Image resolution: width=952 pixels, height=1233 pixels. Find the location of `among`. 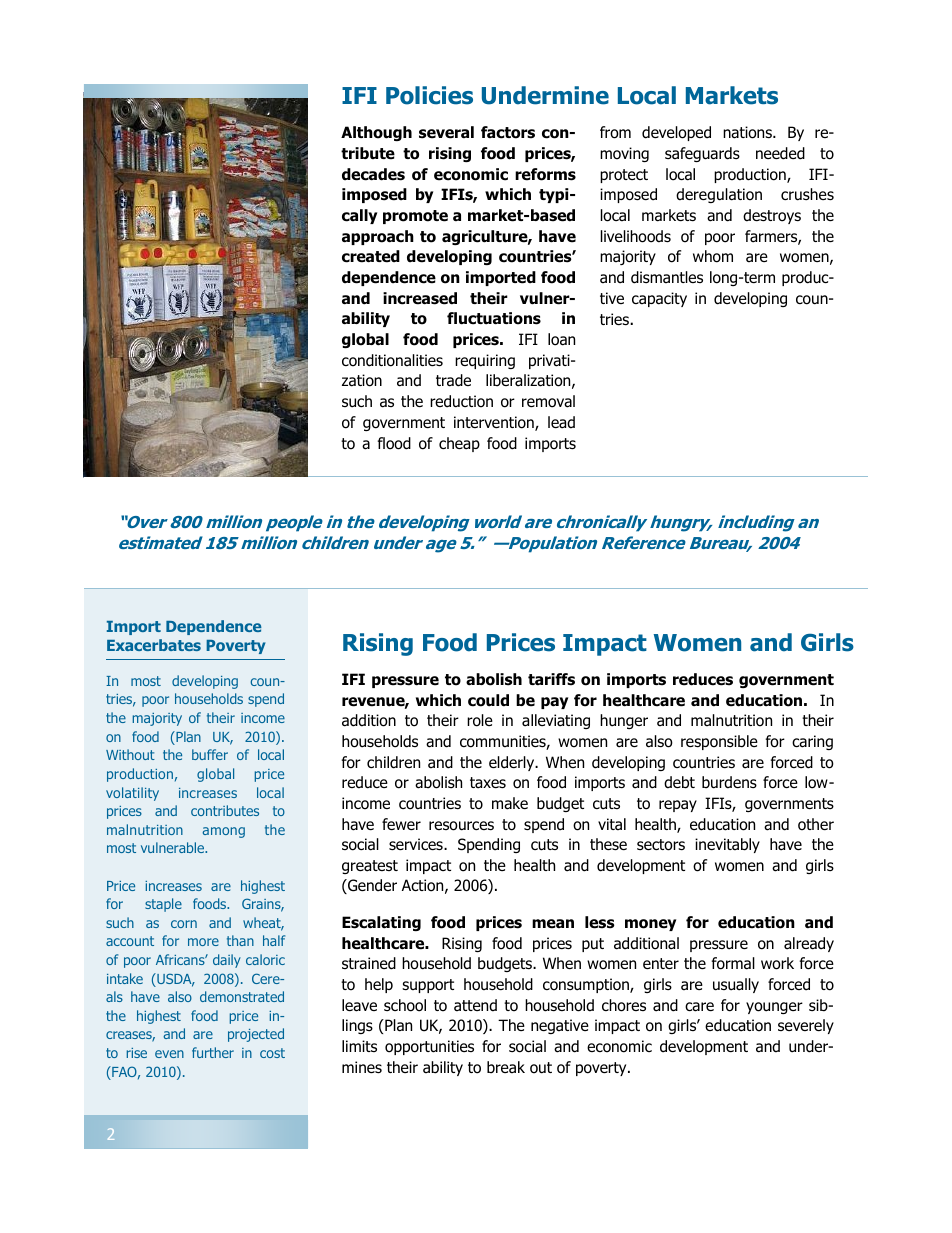

among is located at coordinates (223, 832).
